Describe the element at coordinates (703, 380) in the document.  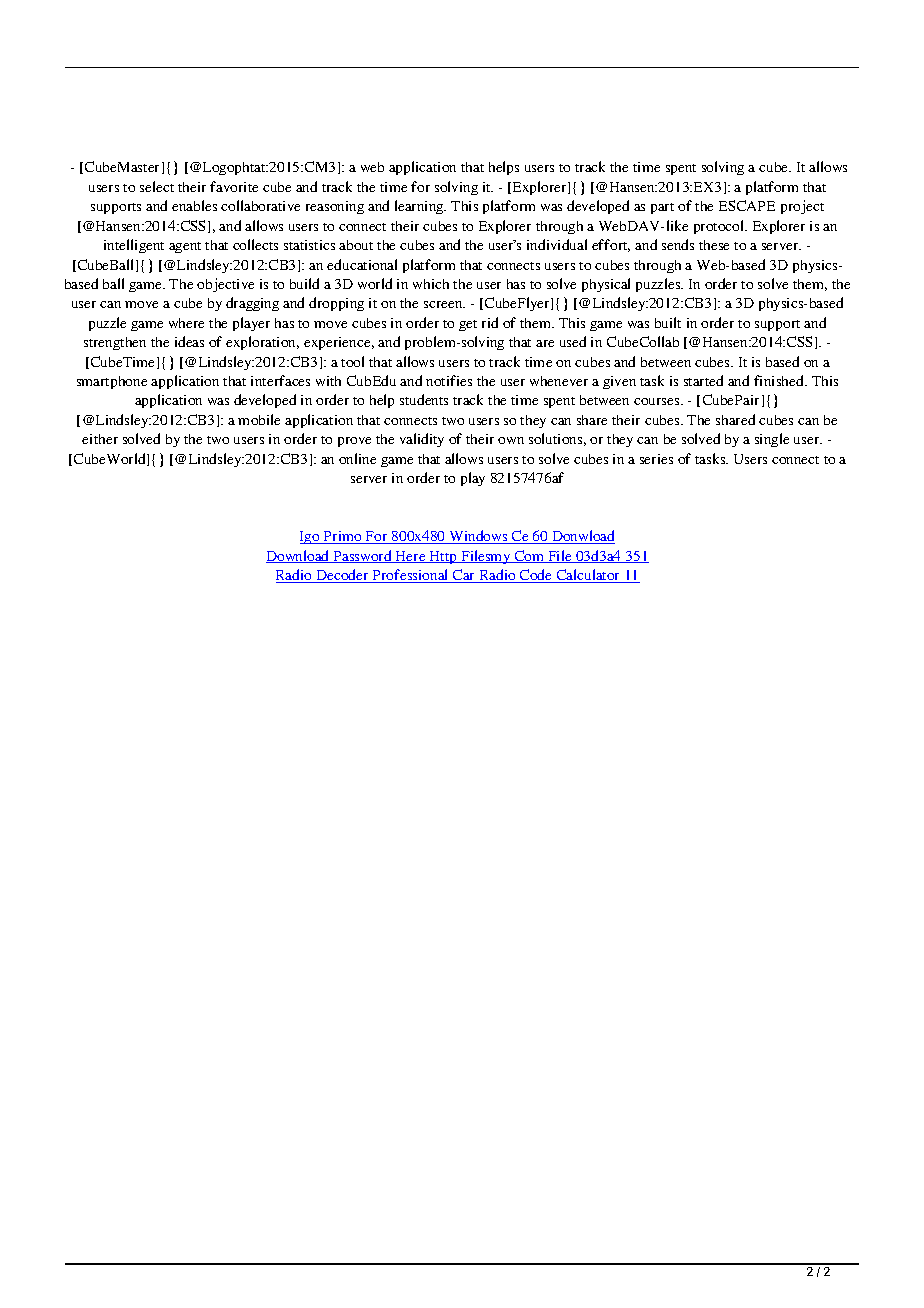
I see `started` at that location.
